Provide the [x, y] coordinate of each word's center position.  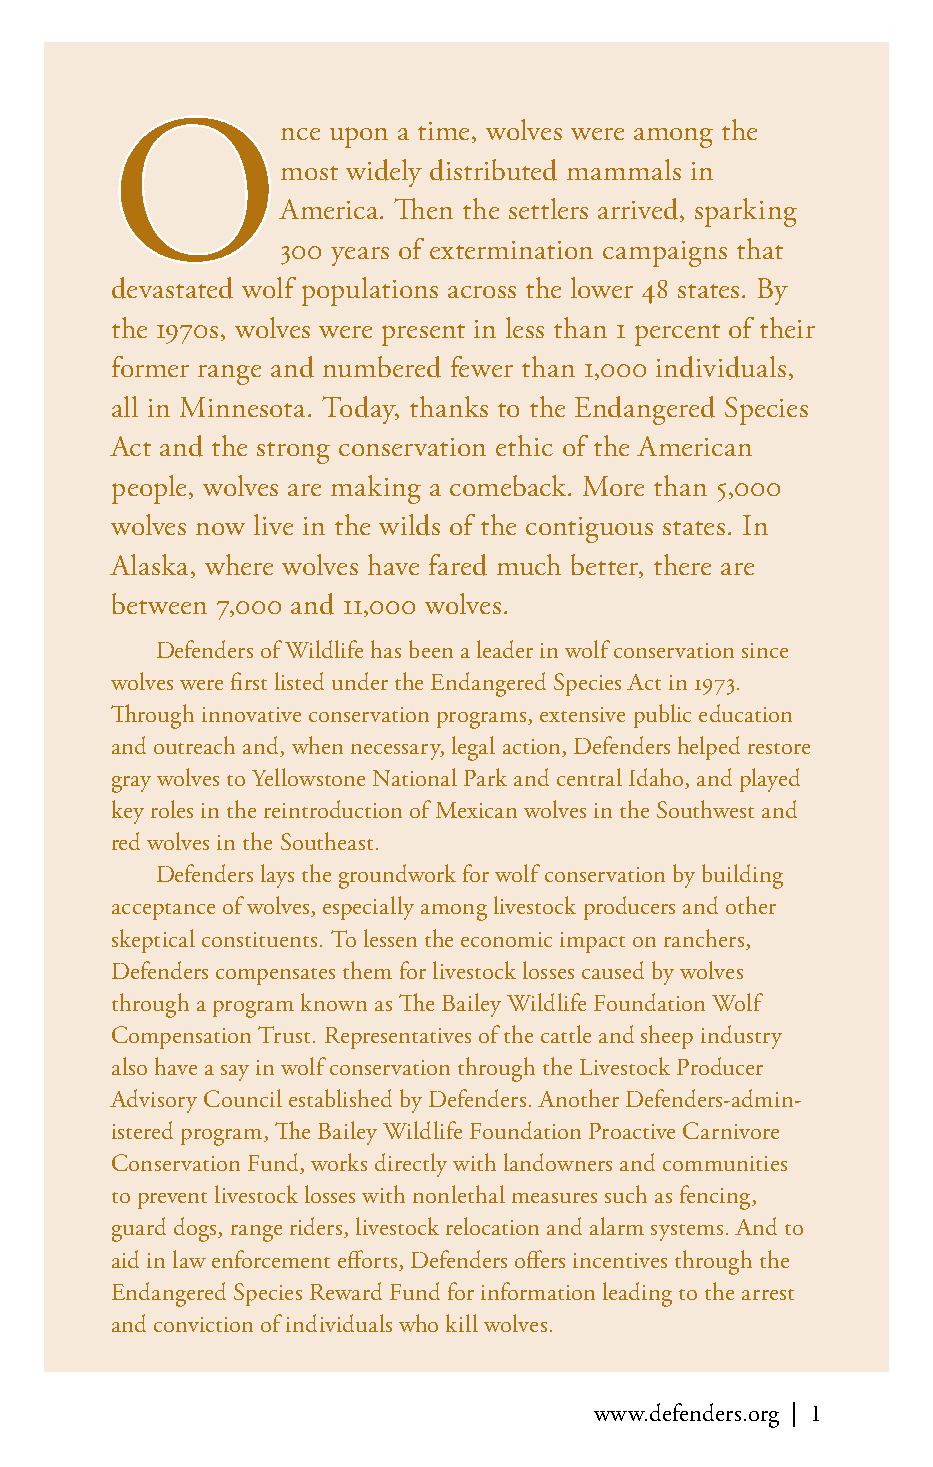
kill [462, 1323]
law [189, 1259]
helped [709, 748]
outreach [194, 745]
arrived [639, 210]
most [309, 173]
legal [473, 748]
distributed [493, 170]
